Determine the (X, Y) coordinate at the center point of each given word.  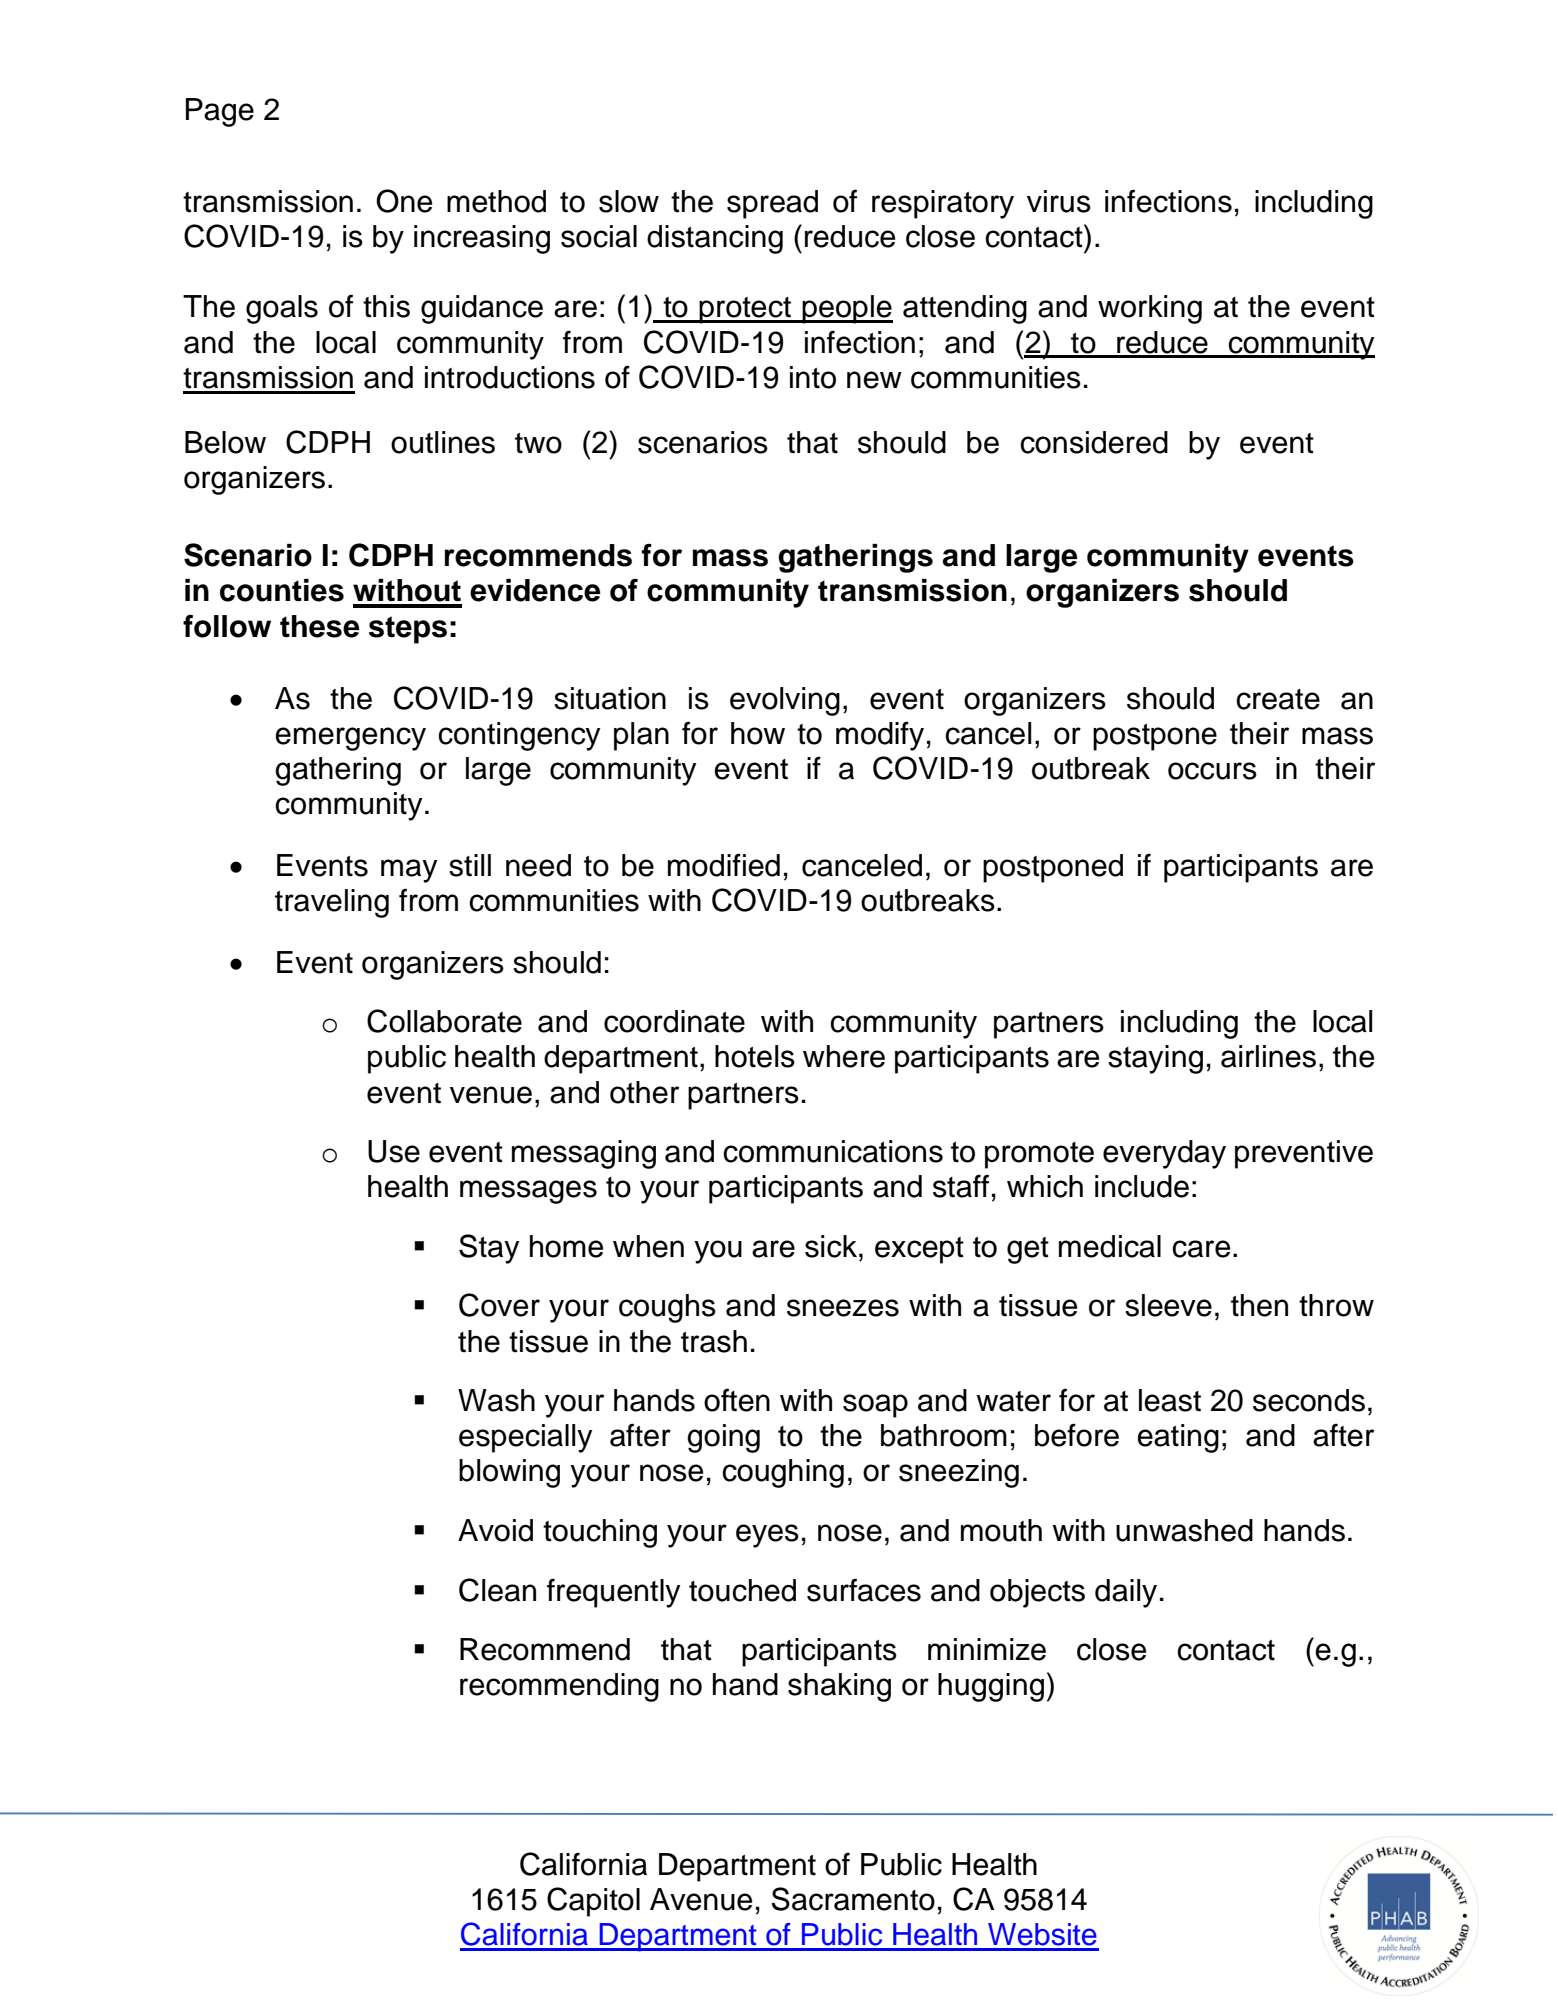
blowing (509, 1473)
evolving (785, 701)
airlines (1268, 1056)
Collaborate (444, 1021)
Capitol (593, 1902)
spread (772, 204)
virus (1059, 201)
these (320, 626)
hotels (755, 1056)
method (496, 201)
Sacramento (853, 1899)
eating (1178, 1438)
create (1278, 699)
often (737, 1400)
